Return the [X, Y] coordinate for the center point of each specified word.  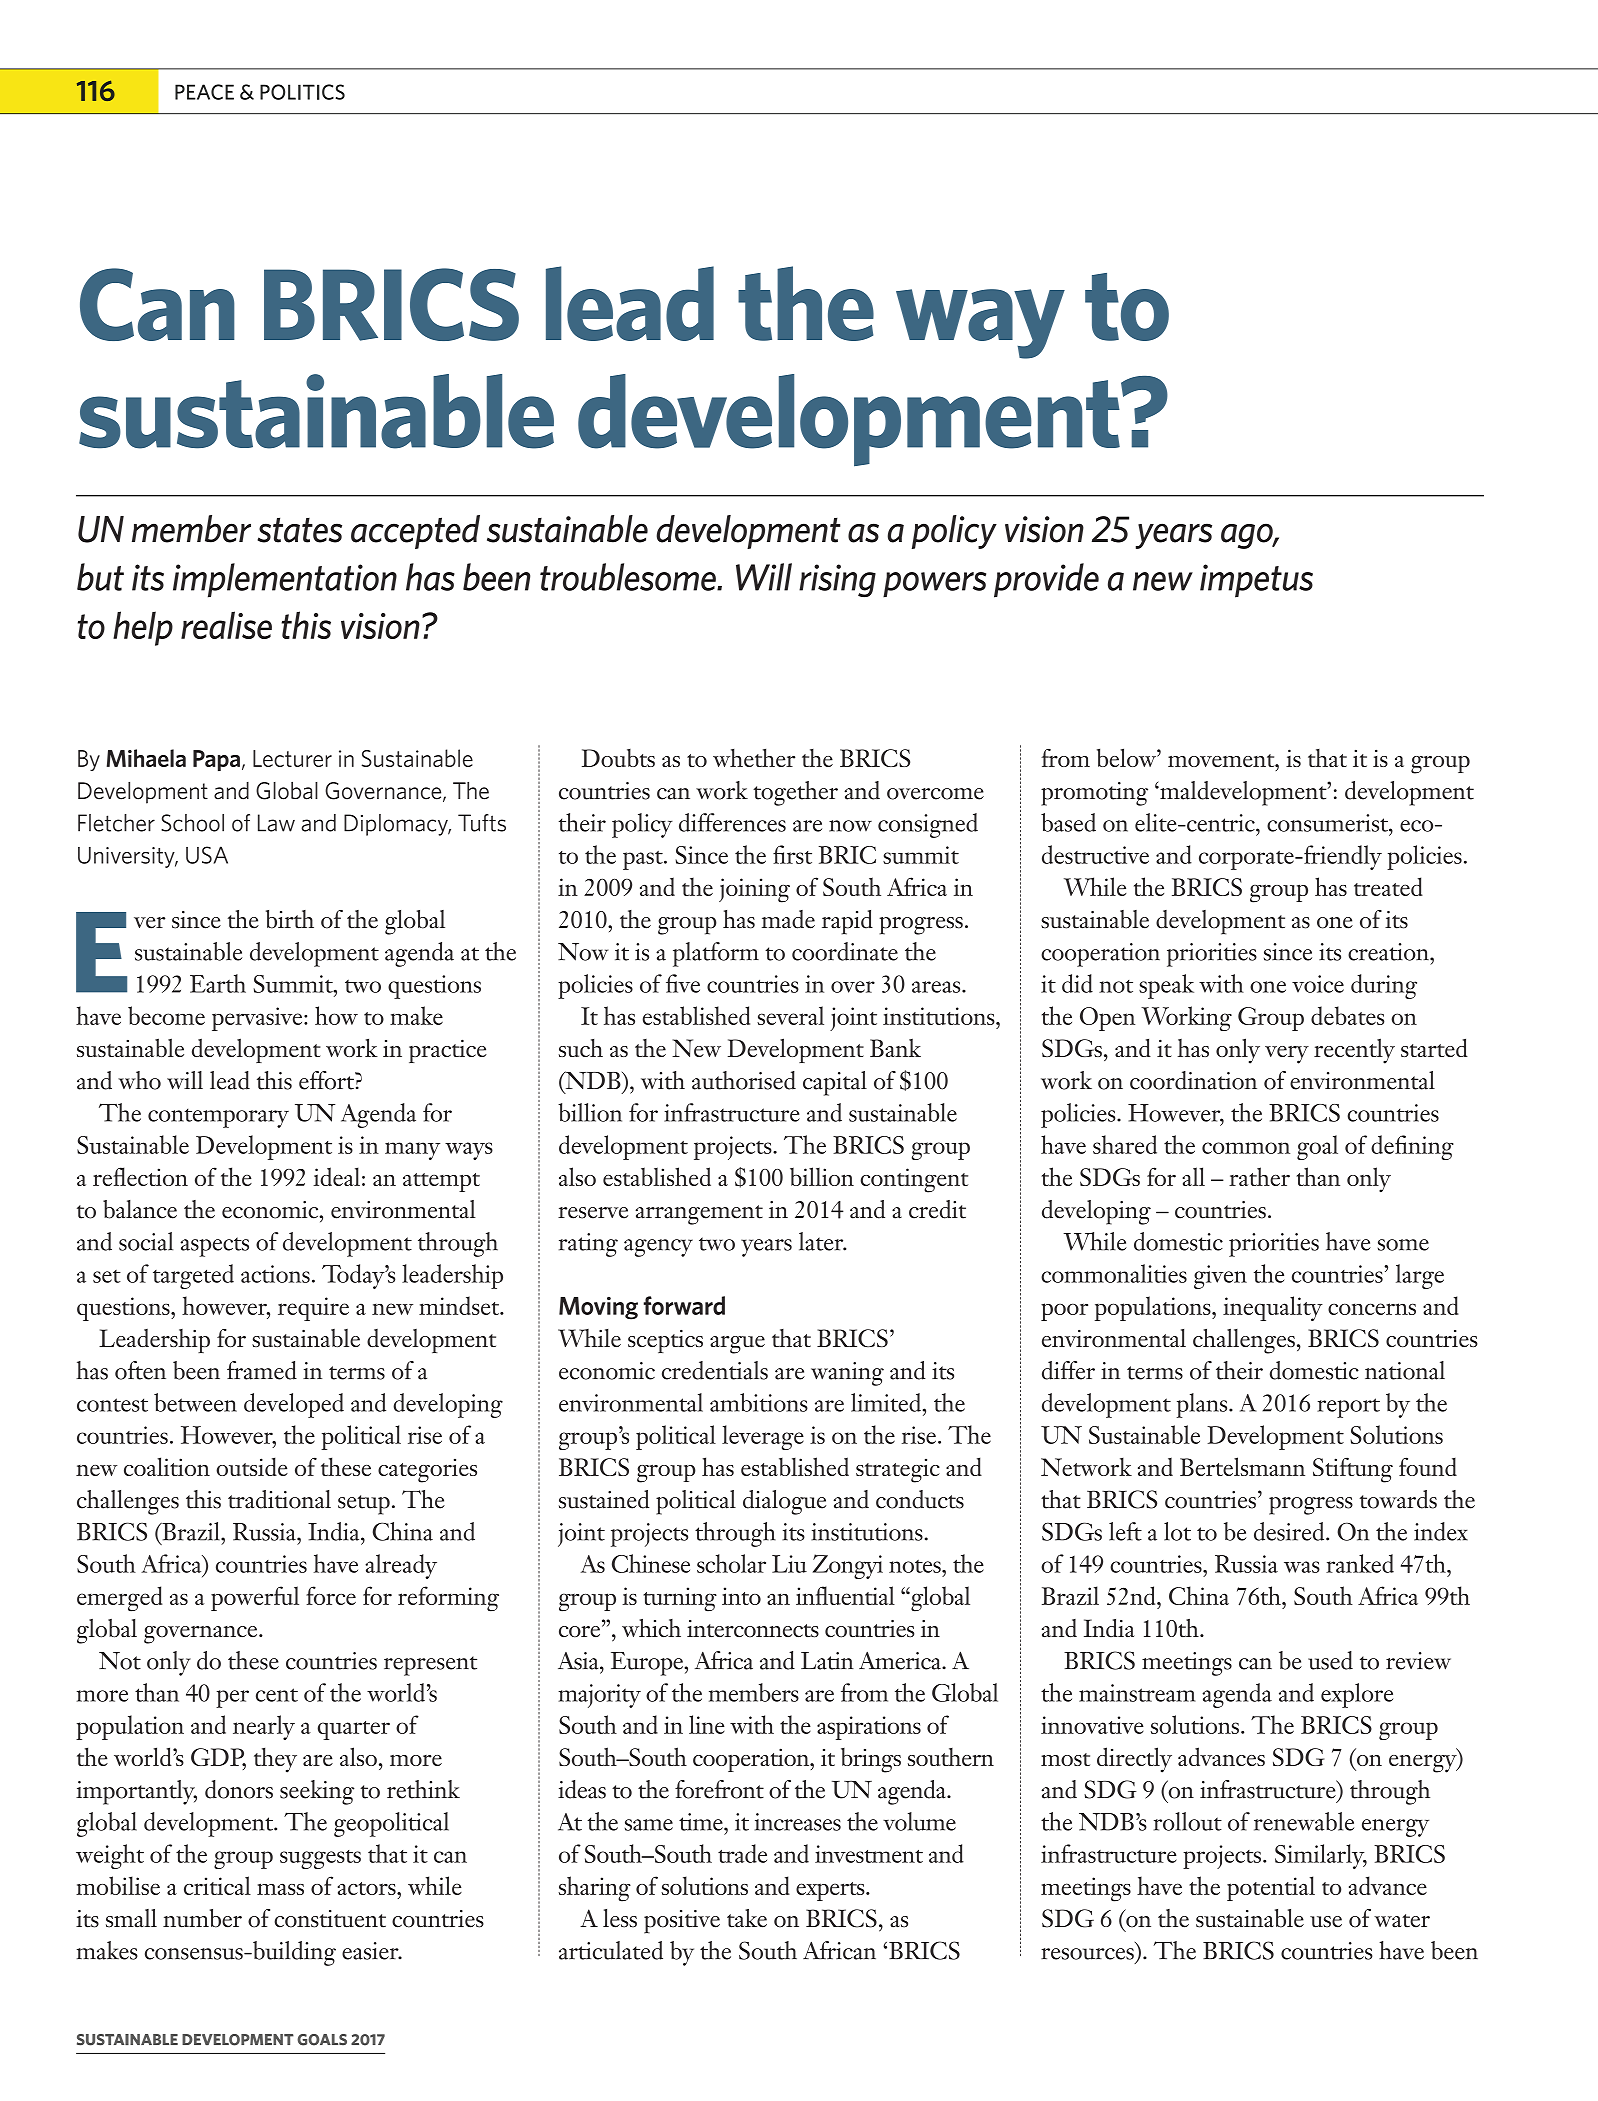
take [747, 1918]
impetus [1256, 581]
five [683, 983]
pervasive [258, 1019]
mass [280, 1889]
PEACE [204, 92]
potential [1271, 1888]
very [1287, 1055]
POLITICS [302, 92]
